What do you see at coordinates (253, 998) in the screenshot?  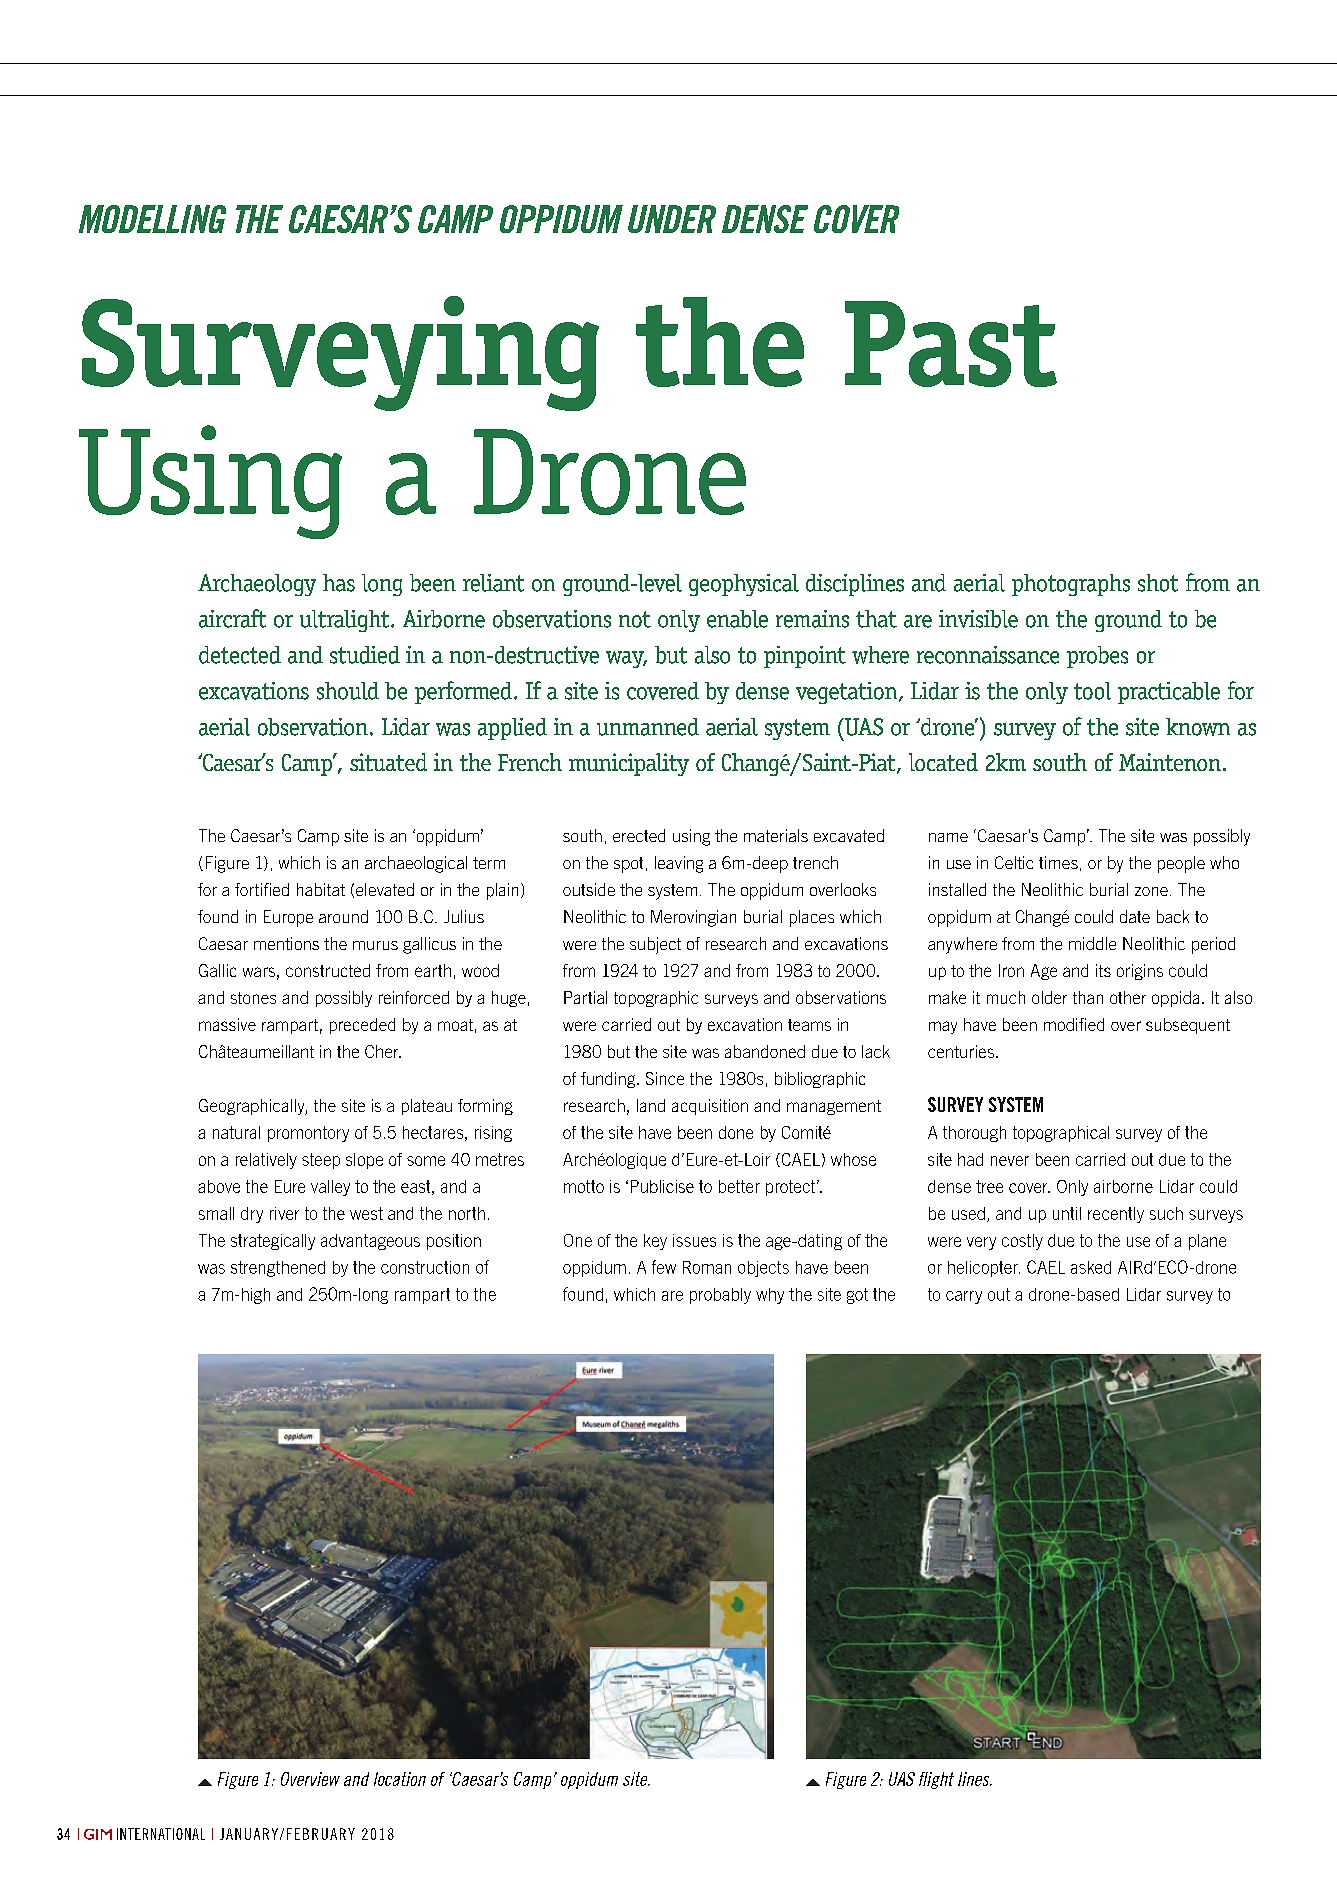 I see `stones` at bounding box center [253, 998].
